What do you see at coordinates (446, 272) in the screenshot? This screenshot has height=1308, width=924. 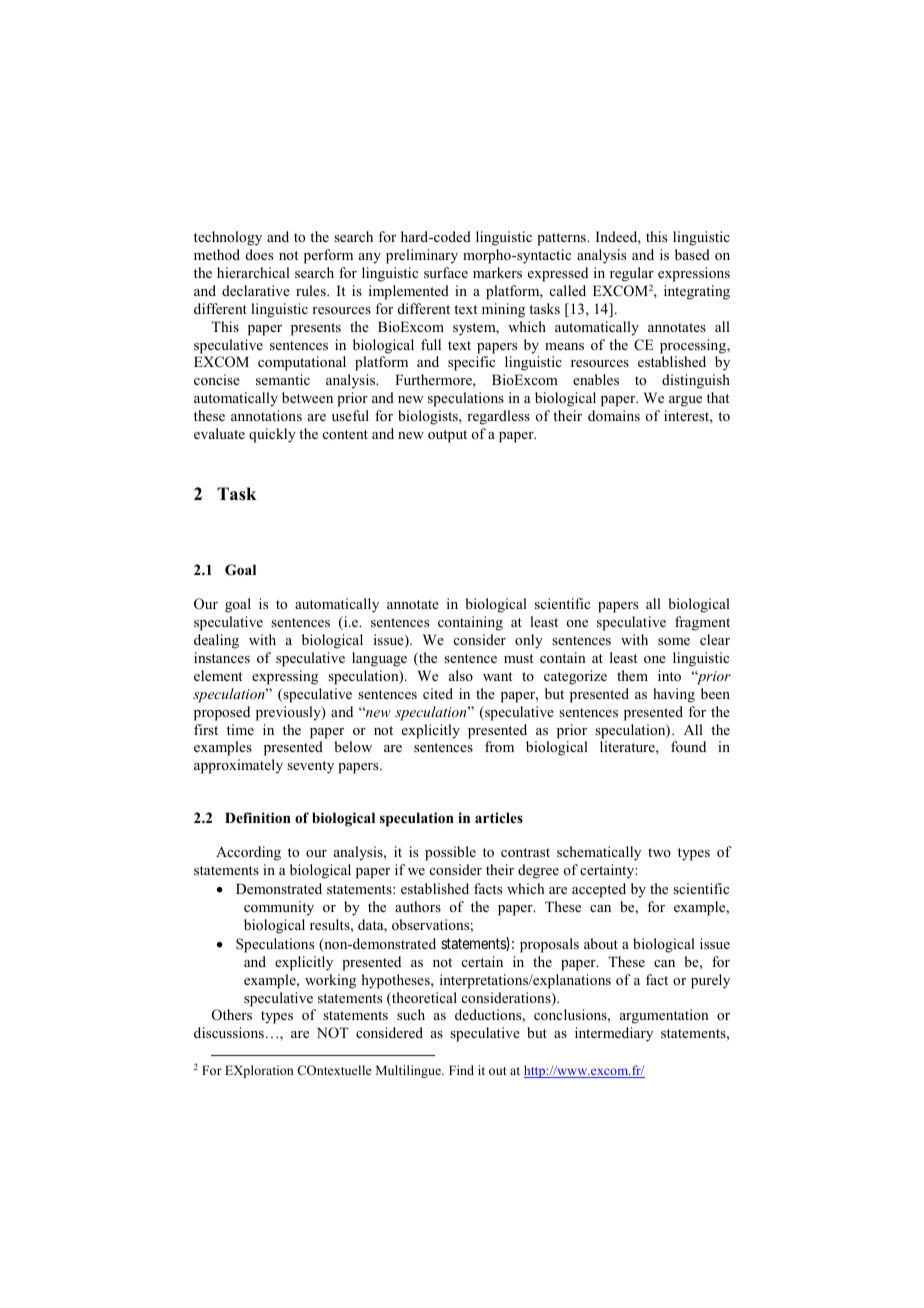 I see `surface` at bounding box center [446, 272].
